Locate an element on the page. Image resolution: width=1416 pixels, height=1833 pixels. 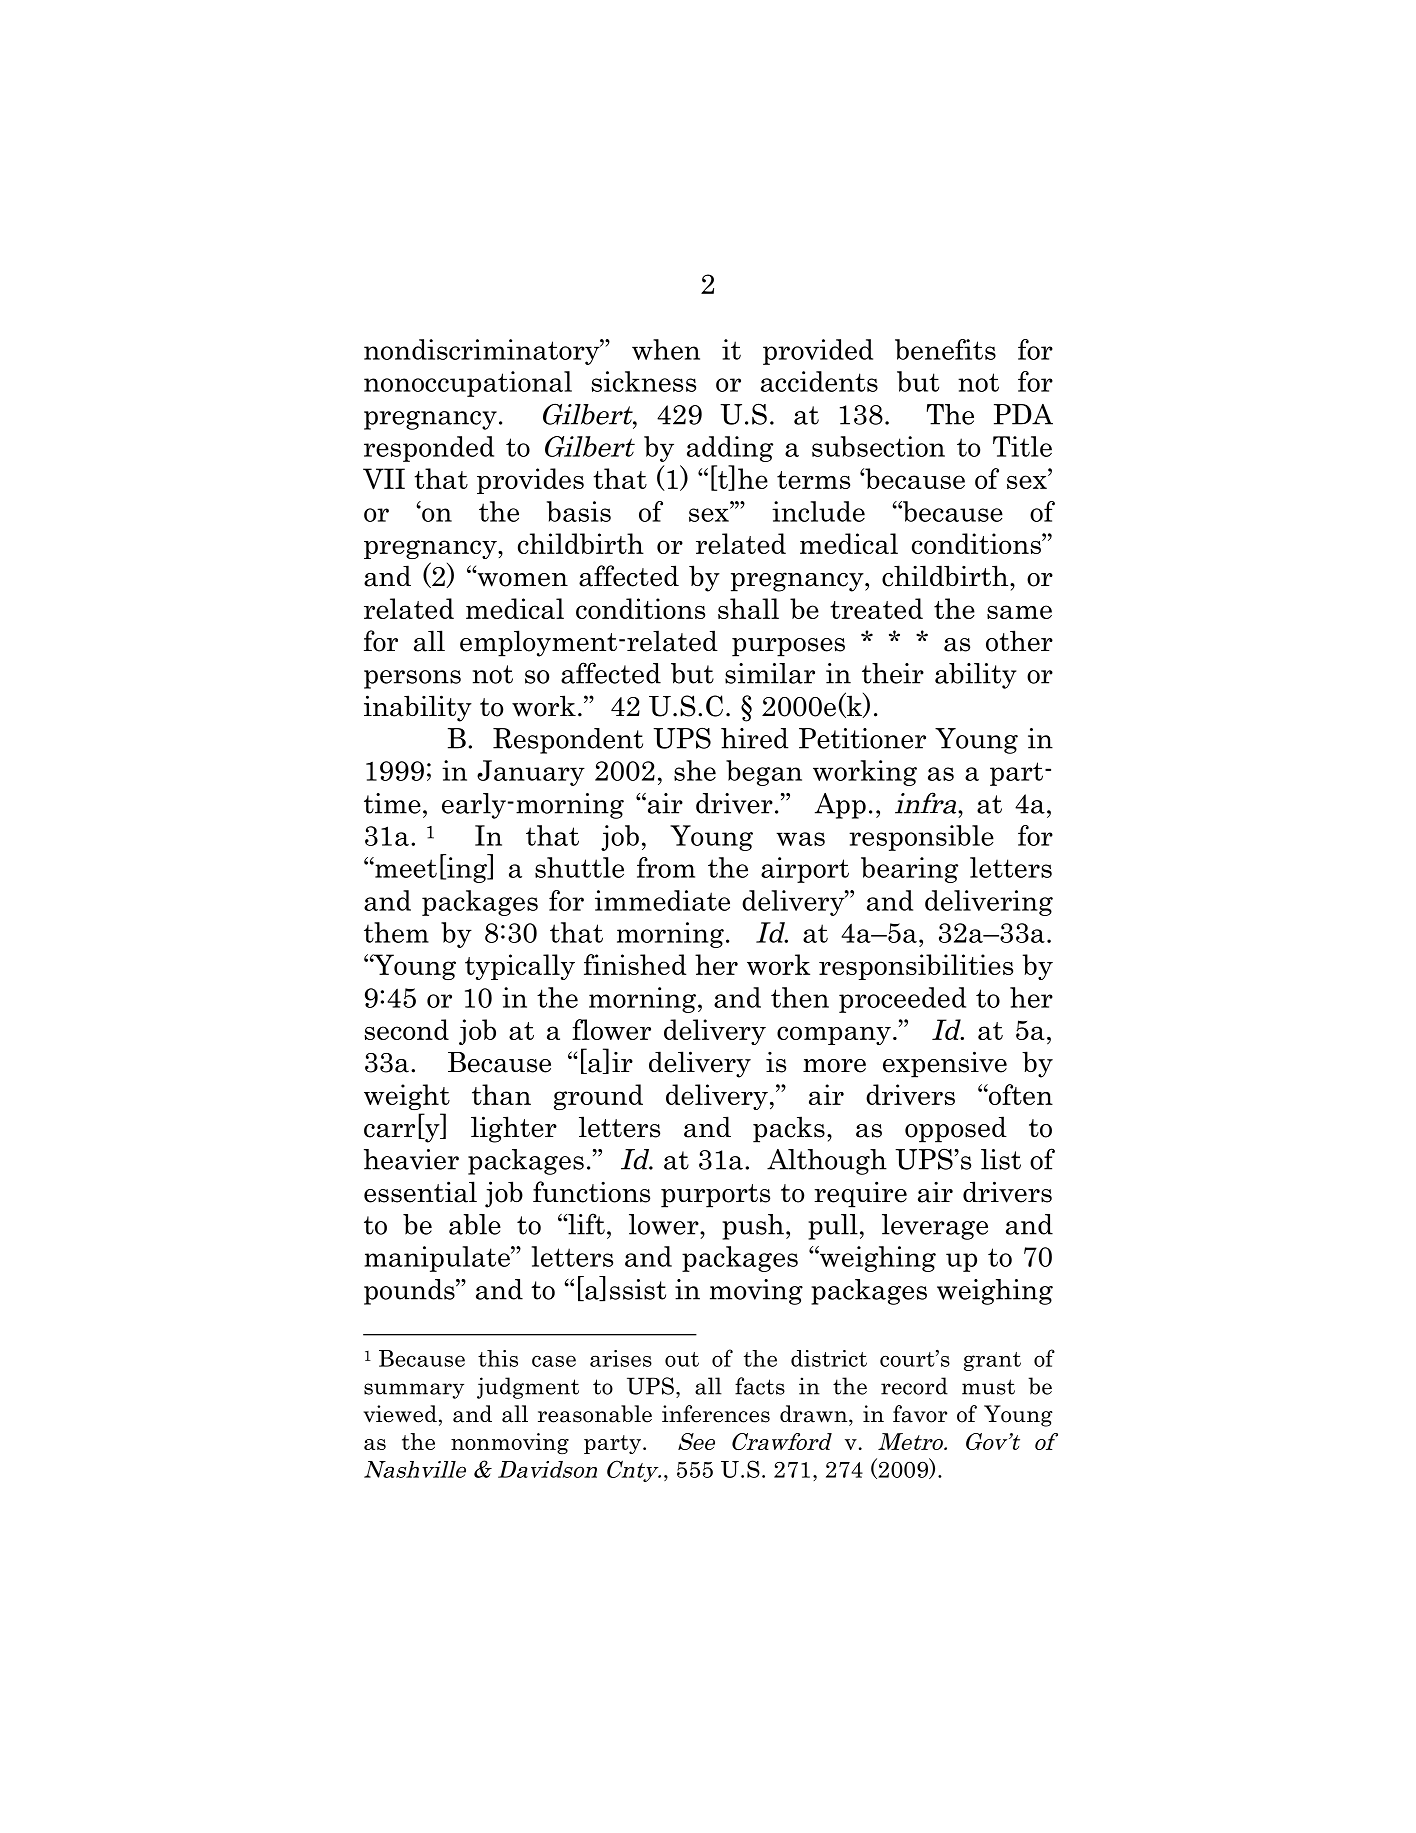
shall is located at coordinates (748, 608).
